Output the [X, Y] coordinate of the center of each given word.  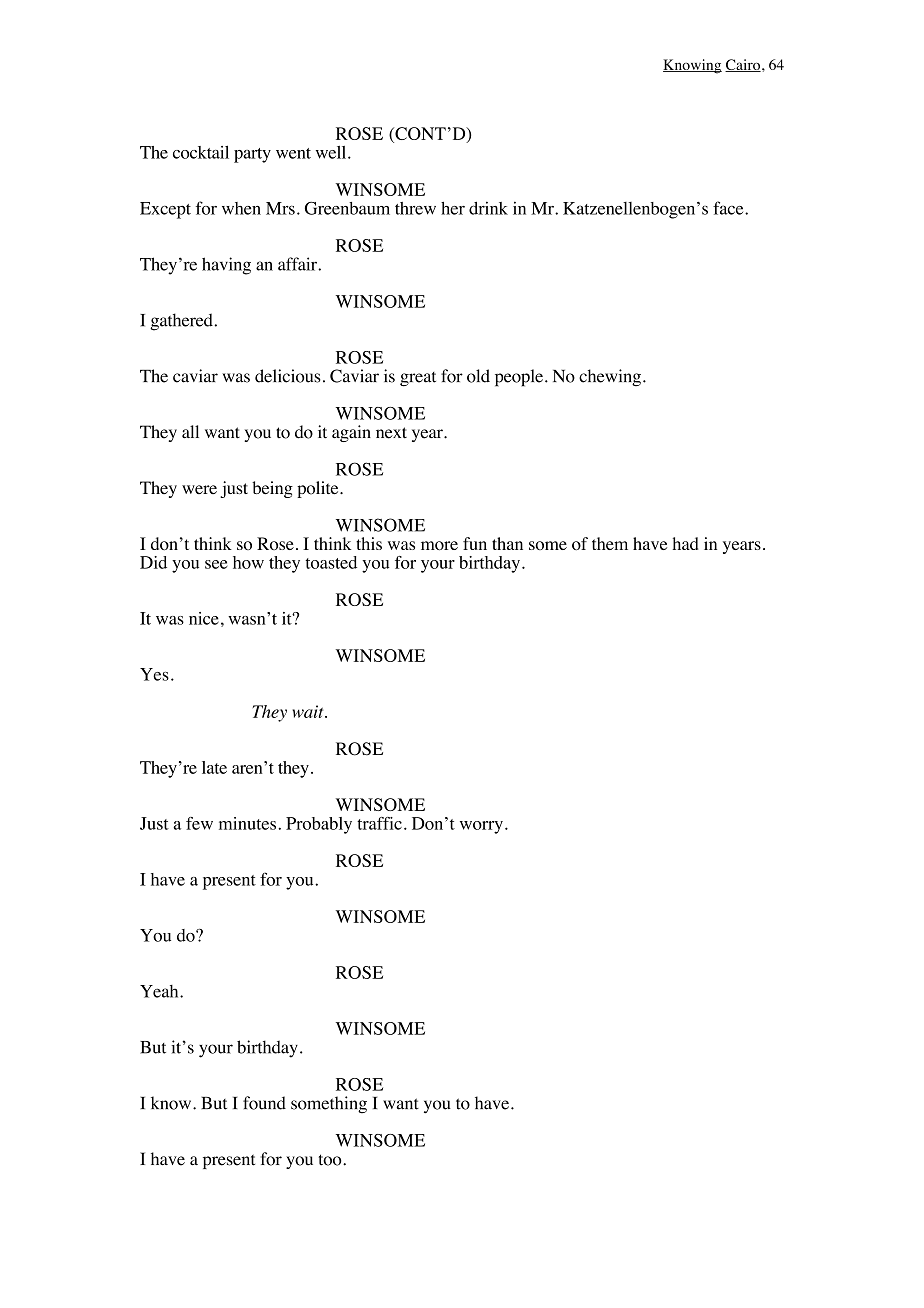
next [391, 433]
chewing [610, 377]
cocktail [201, 152]
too [331, 1160]
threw [415, 208]
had [685, 543]
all [190, 431]
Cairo [743, 65]
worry [481, 827]
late [214, 767]
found [264, 1103]
